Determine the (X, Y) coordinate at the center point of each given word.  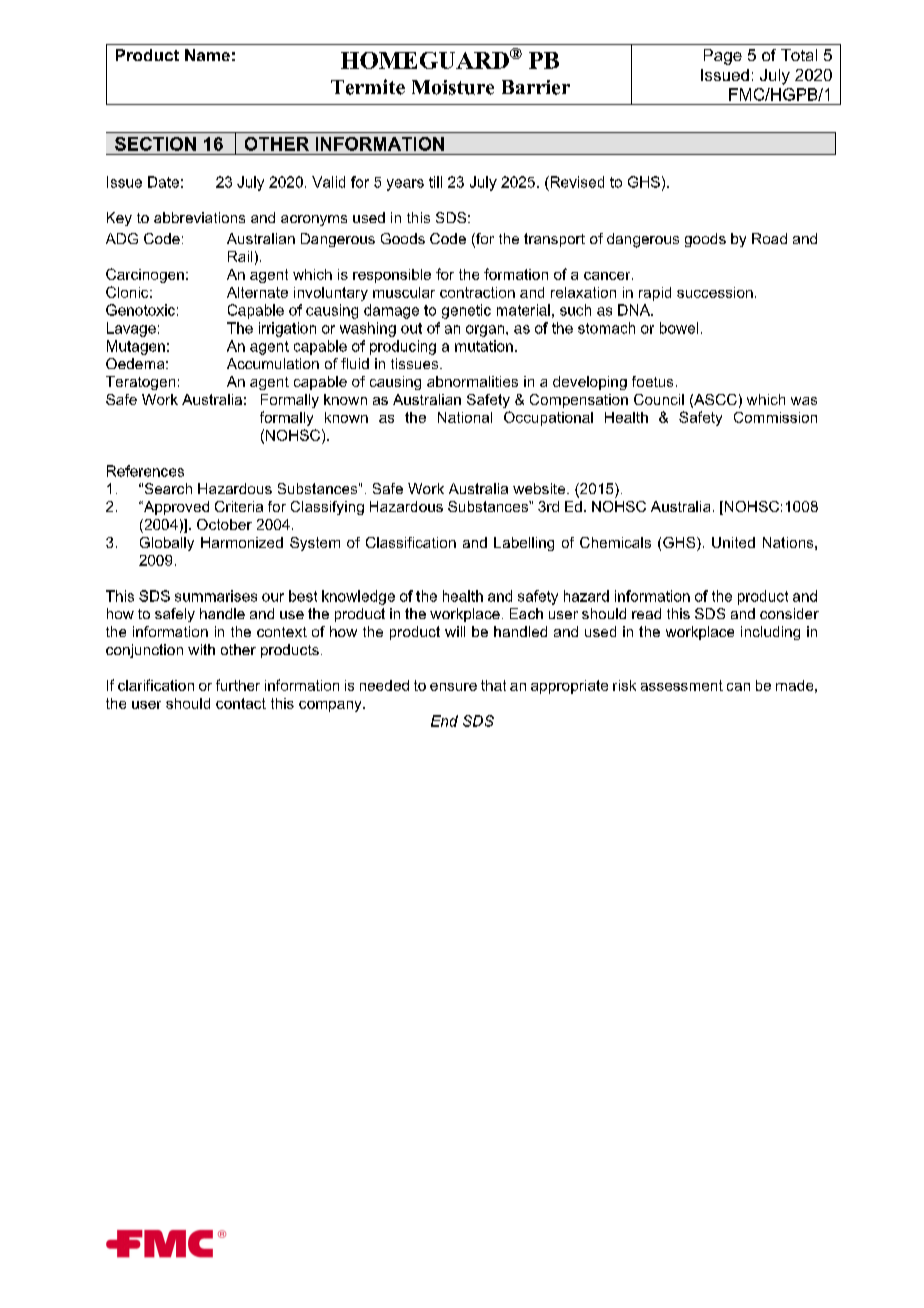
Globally (167, 544)
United (733, 542)
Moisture (453, 87)
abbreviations (199, 217)
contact (241, 703)
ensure (453, 687)
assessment (682, 685)
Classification (411, 542)
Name (207, 55)
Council (659, 399)
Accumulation (273, 363)
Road (769, 238)
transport (554, 240)
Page (723, 57)
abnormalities (472, 381)
